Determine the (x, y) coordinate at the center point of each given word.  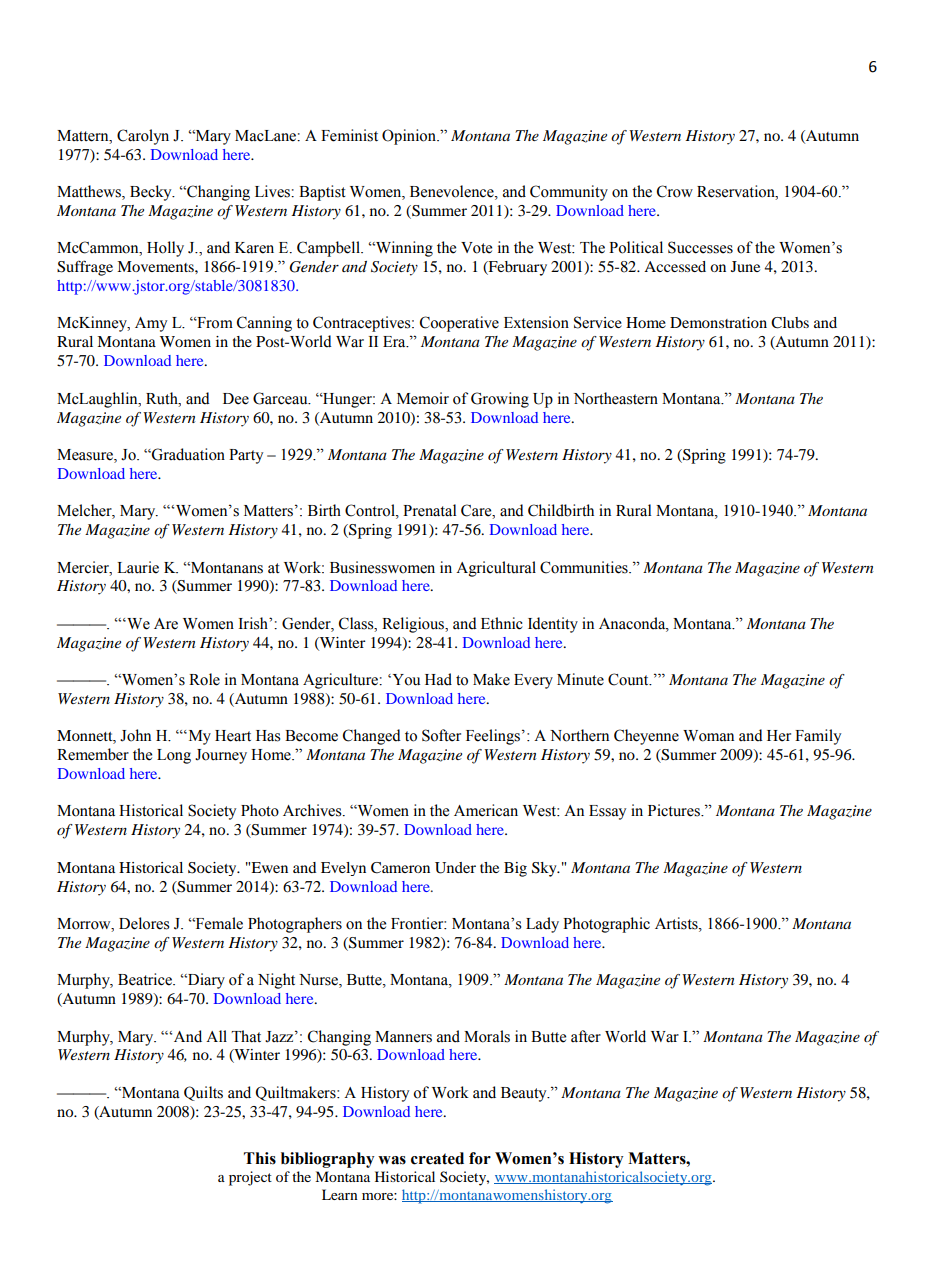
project (250, 1178)
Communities (585, 567)
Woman (708, 736)
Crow (675, 191)
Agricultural (496, 569)
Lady (542, 925)
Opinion (410, 137)
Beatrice (146, 979)
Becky (152, 193)
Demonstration (718, 322)
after (586, 1036)
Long (174, 756)
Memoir (423, 398)
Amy (151, 324)
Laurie (138, 567)
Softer (441, 735)
